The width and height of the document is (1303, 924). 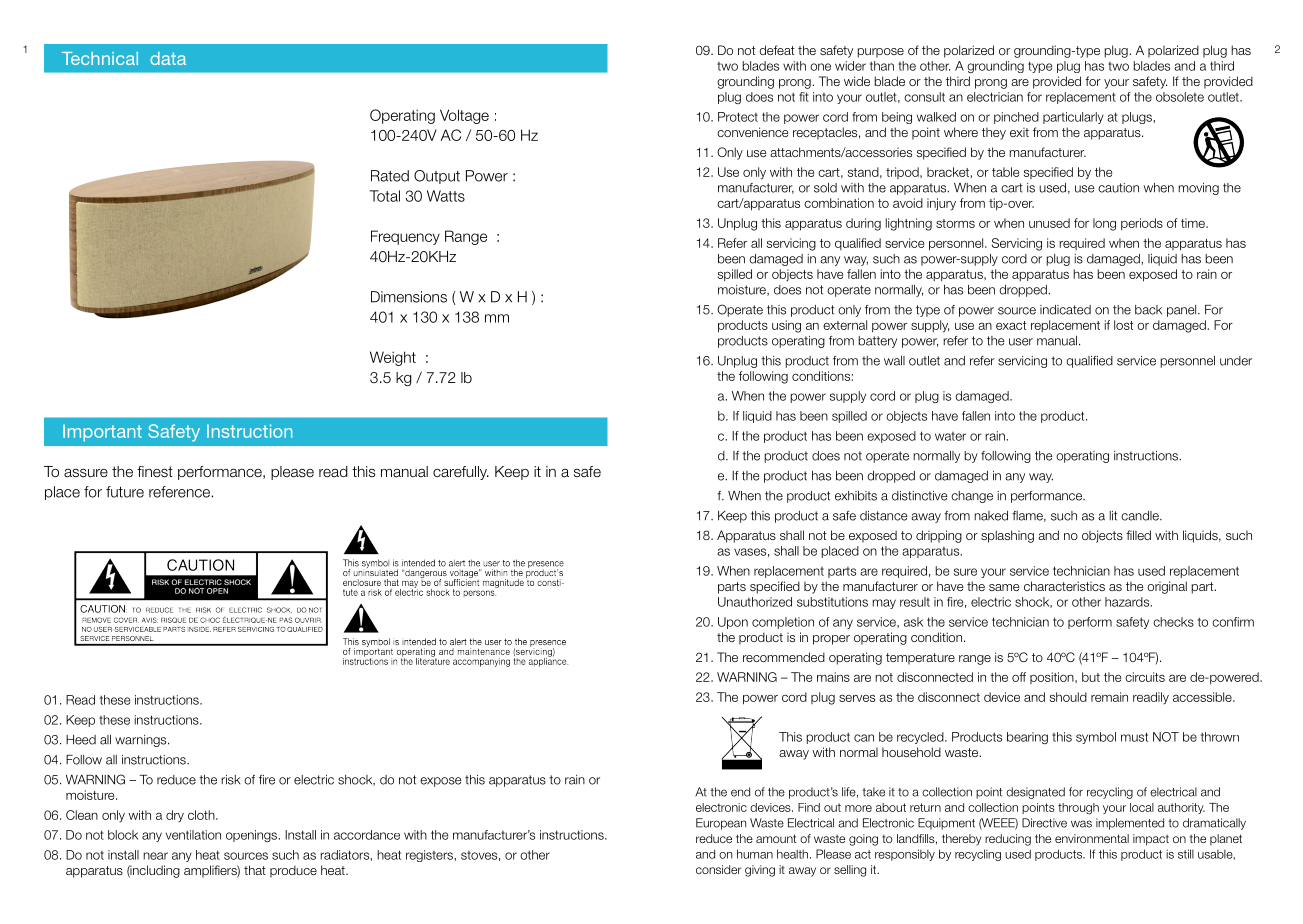 I want to click on consider, so click(x=718, y=869).
